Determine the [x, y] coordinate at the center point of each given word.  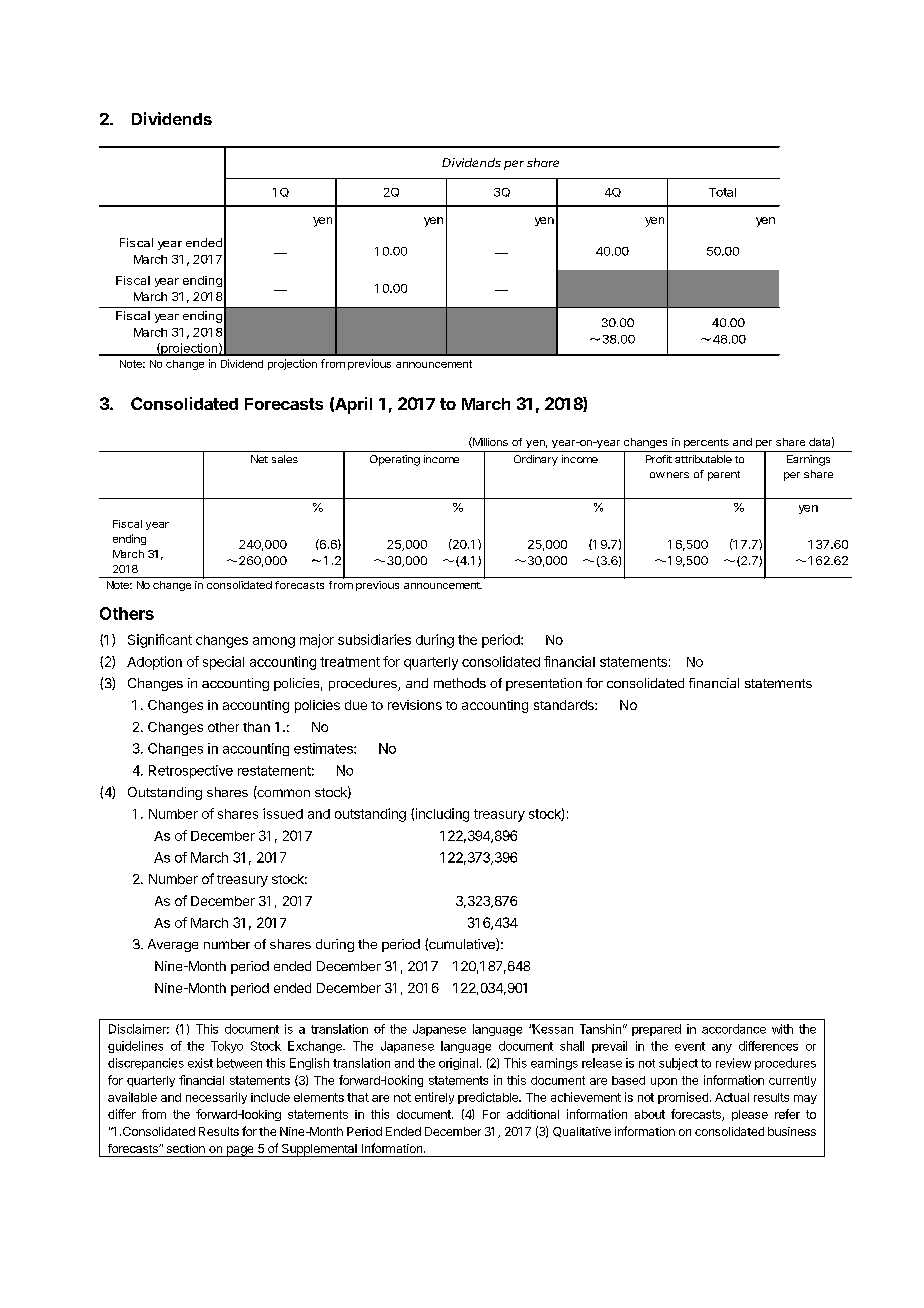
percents [706, 443]
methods [460, 683]
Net [259, 459]
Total [722, 192]
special [223, 663]
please [750, 1115]
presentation [544, 684]
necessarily [216, 1098]
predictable [489, 1098]
